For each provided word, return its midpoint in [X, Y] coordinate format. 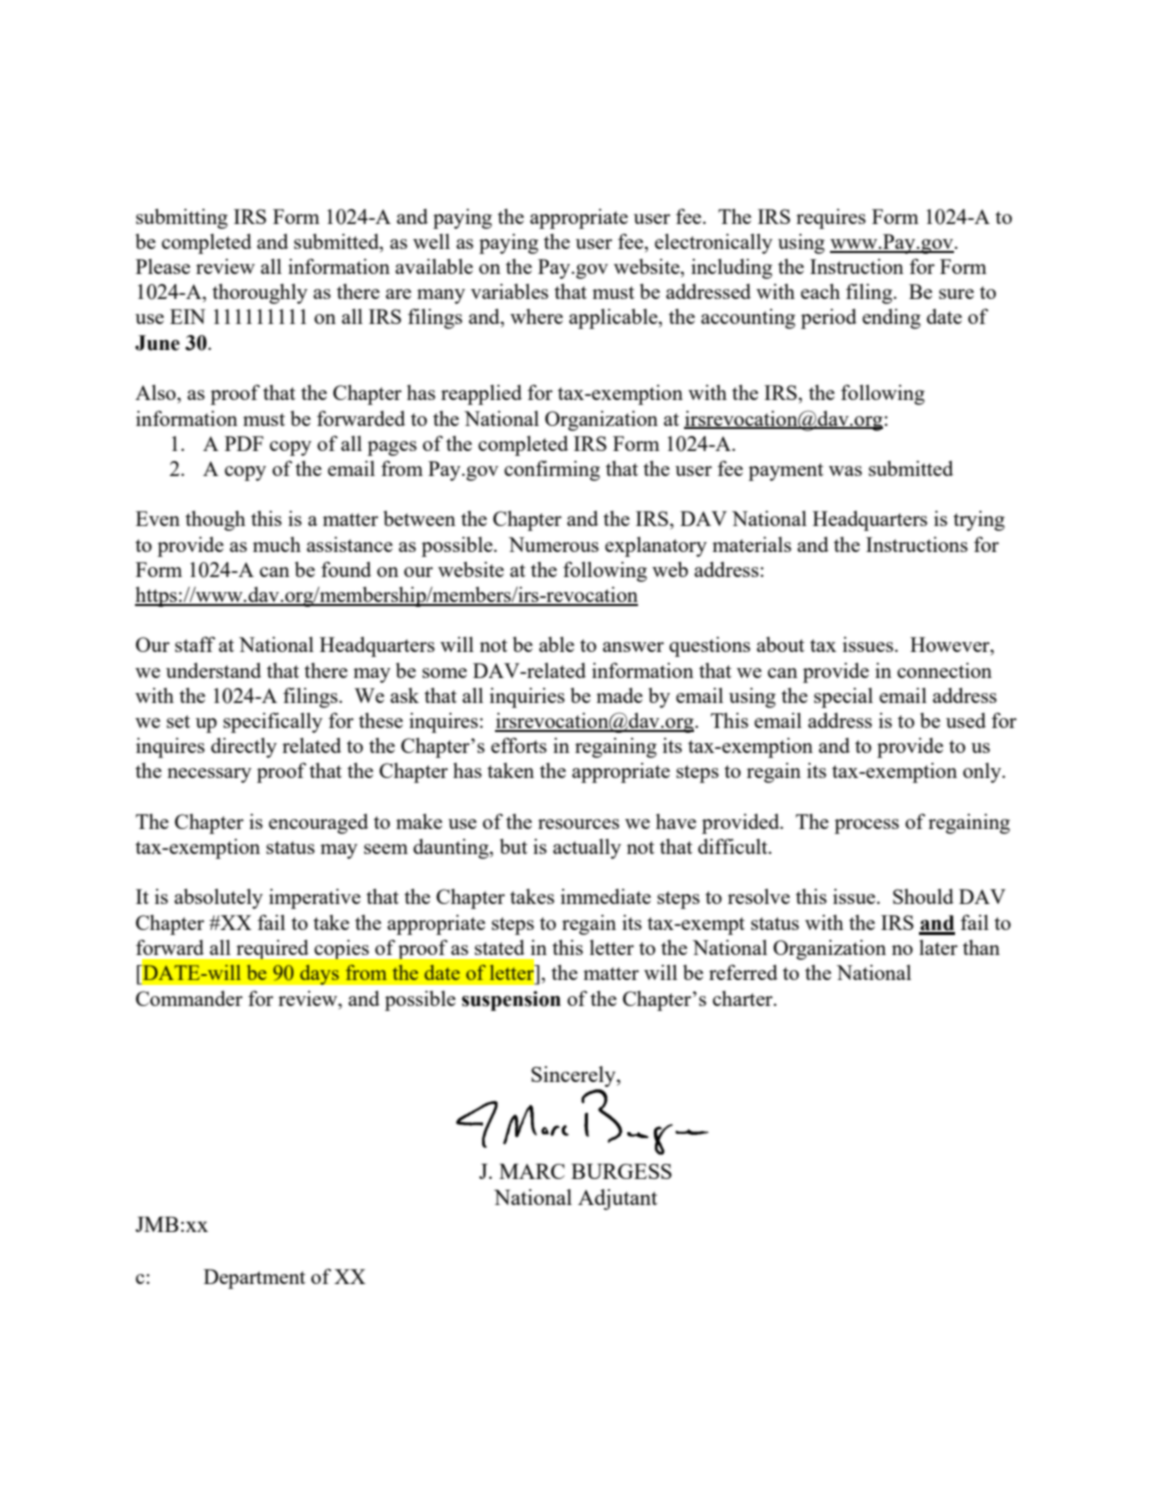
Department [255, 1279]
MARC [532, 1171]
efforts [519, 745]
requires [831, 219]
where [536, 316]
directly [244, 748]
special [843, 698]
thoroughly [260, 294]
